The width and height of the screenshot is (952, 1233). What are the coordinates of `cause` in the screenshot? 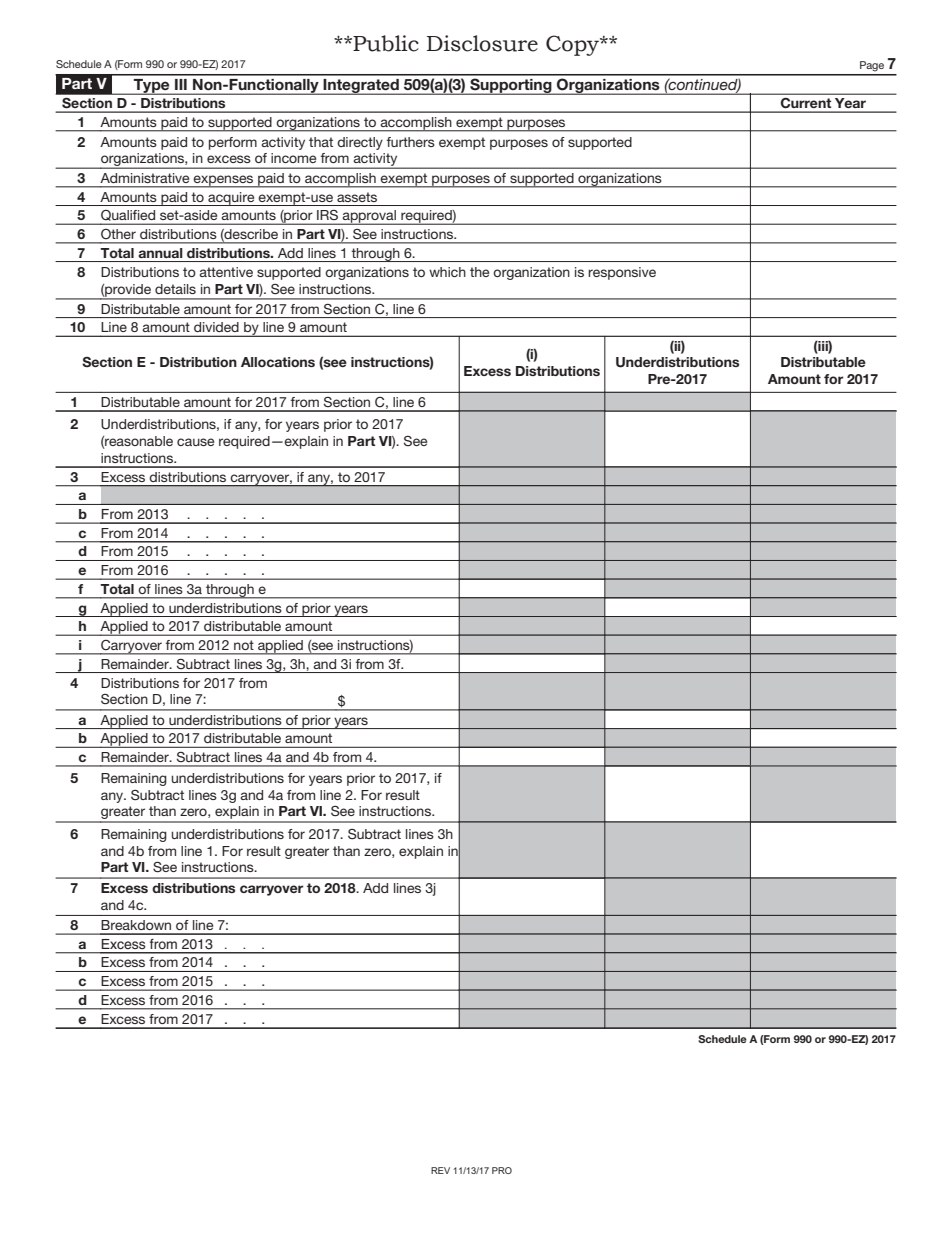 It's located at (195, 442).
